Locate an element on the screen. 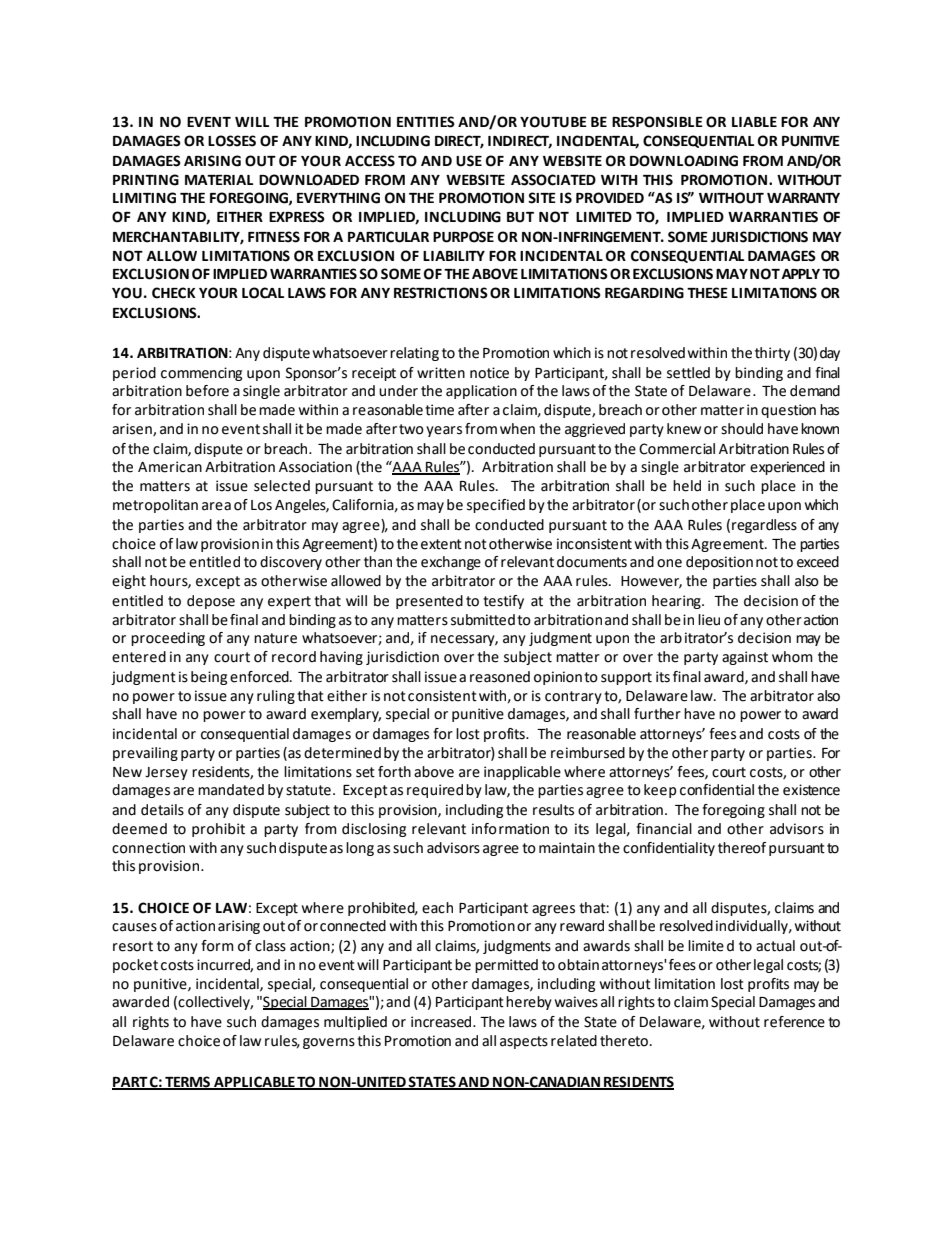  ENTITIES is located at coordinates (426, 122).
